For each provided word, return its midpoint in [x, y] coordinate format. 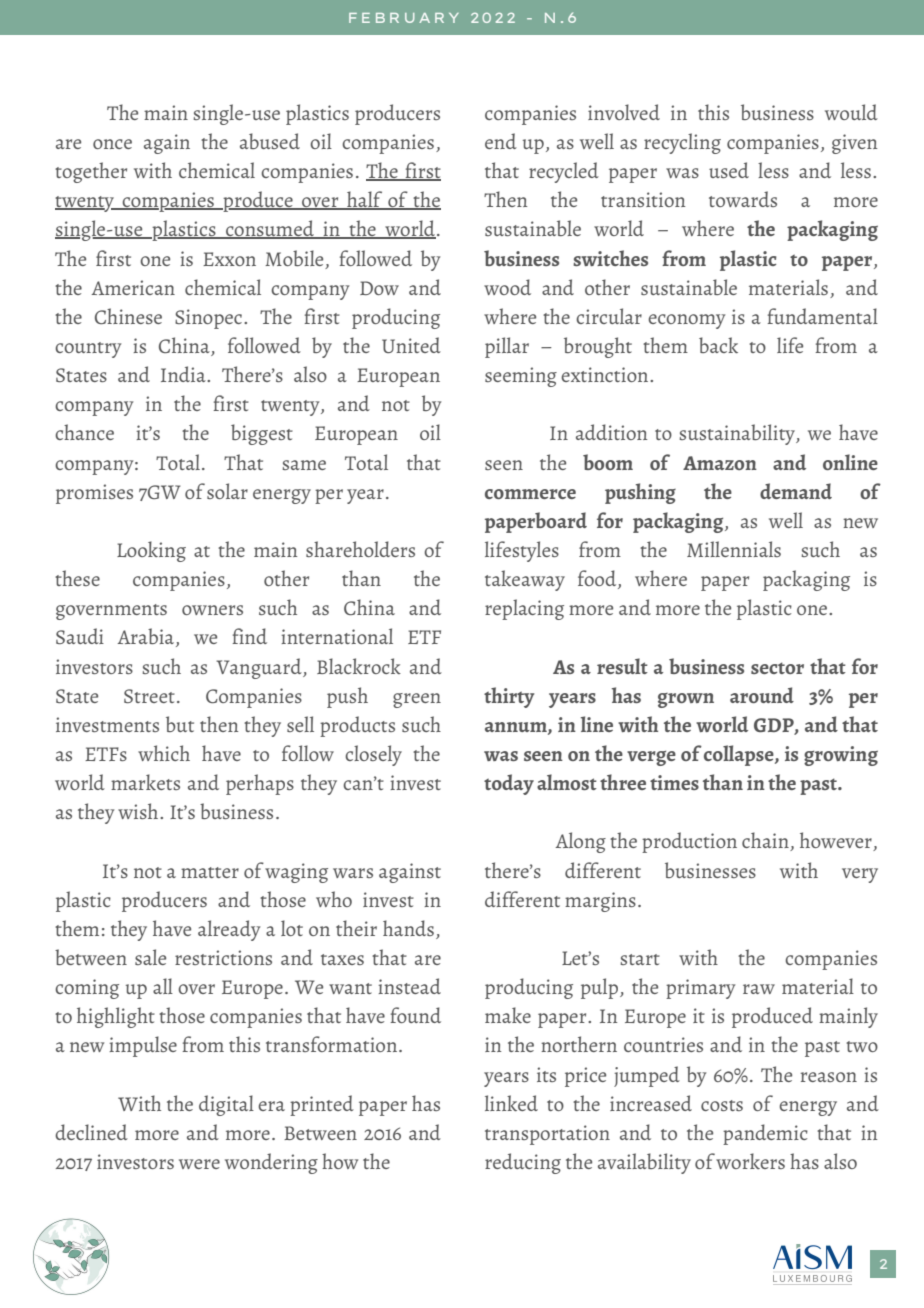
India [184, 374]
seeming [521, 377]
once [112, 144]
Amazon [720, 463]
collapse [740, 755]
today [509, 784]
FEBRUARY [404, 18]
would [851, 112]
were [199, 1164]
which [164, 753]
